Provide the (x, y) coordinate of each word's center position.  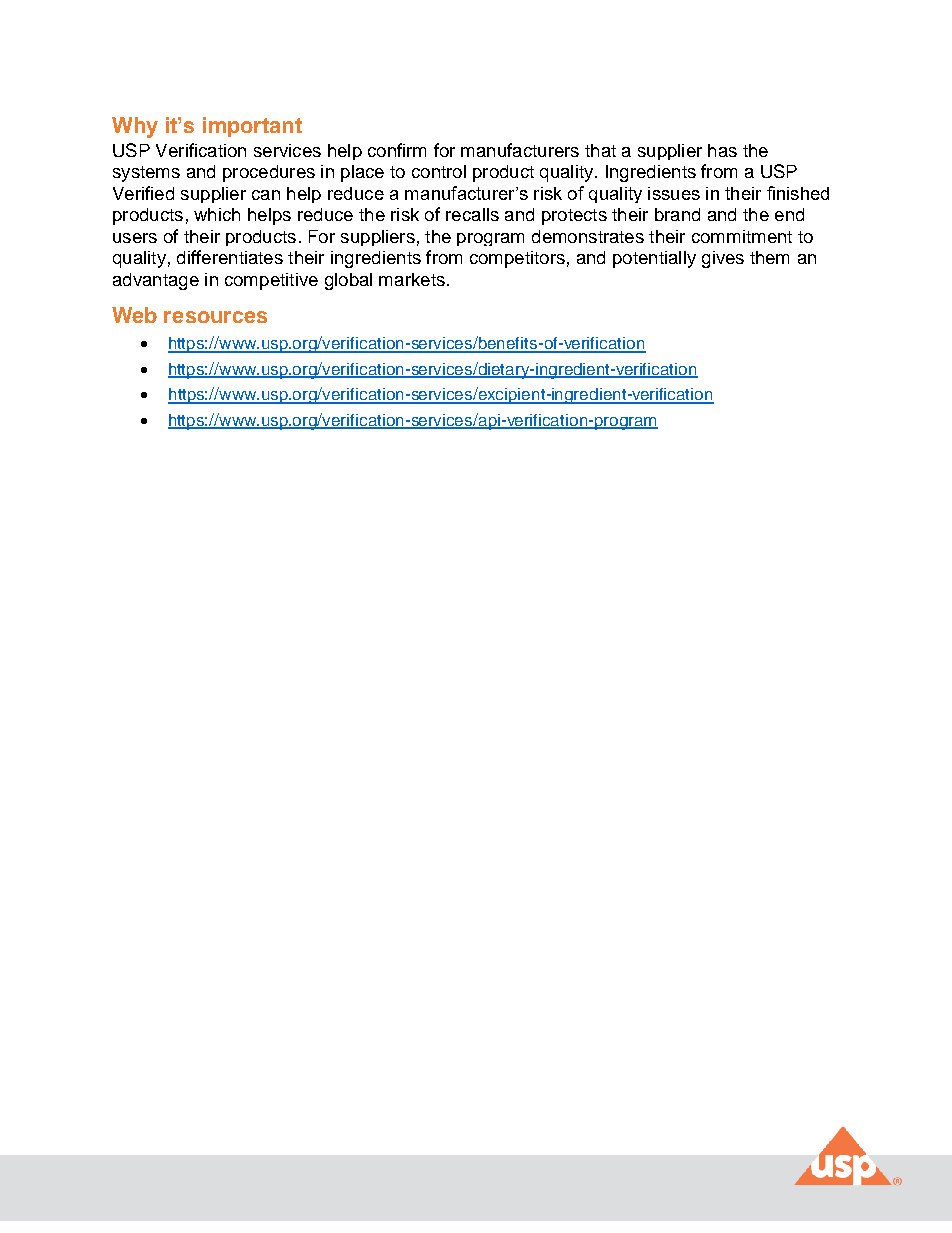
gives (723, 259)
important (252, 127)
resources (215, 317)
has (722, 150)
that (600, 150)
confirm (397, 150)
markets (412, 279)
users (135, 238)
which (217, 214)
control (439, 171)
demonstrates (588, 236)
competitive (271, 281)
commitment (742, 236)
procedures (269, 173)
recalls (472, 214)
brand (677, 214)
